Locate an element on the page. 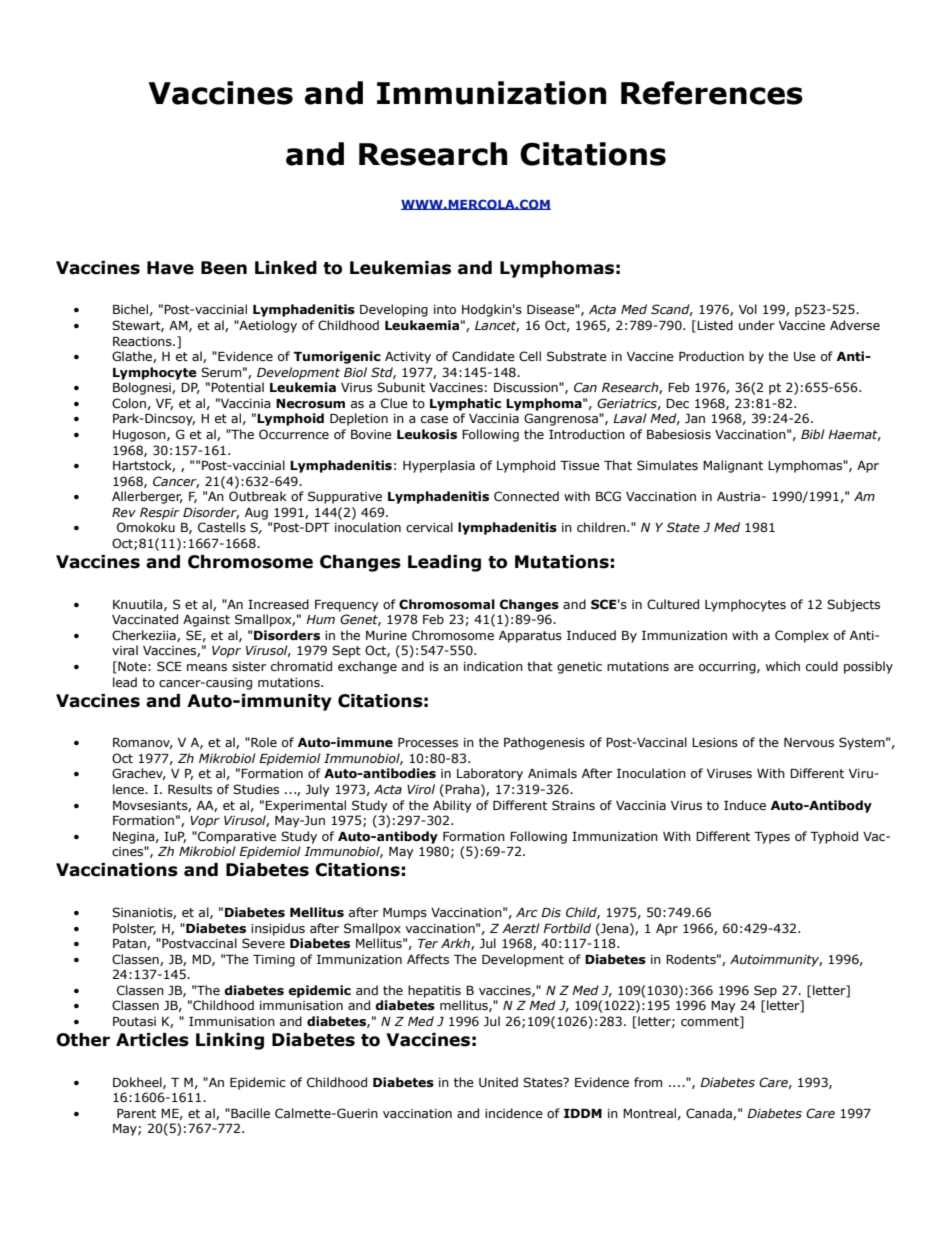 The width and height of the document is (952, 1233). Vol is located at coordinates (748, 309).
